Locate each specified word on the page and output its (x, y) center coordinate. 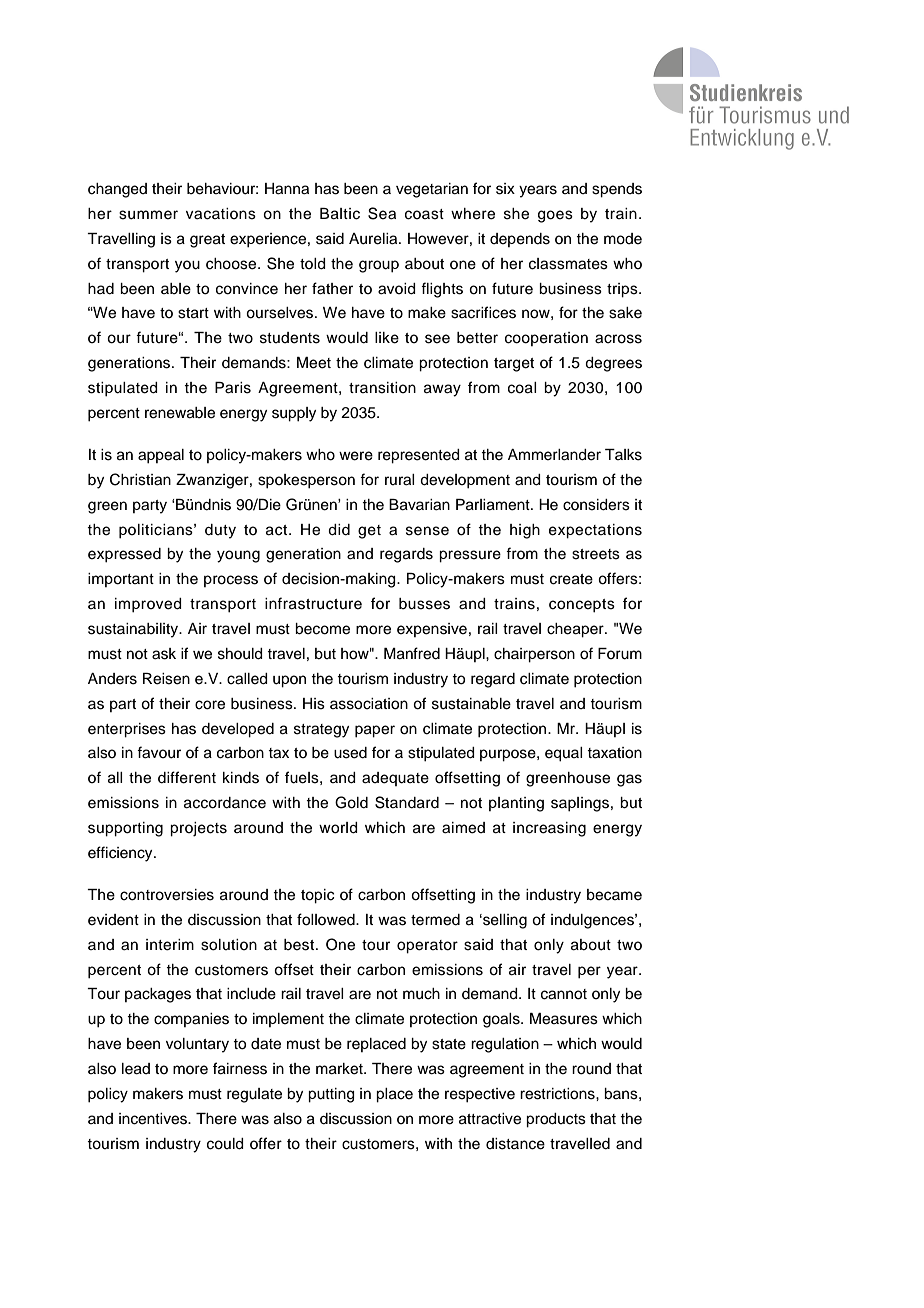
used (350, 753)
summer (148, 215)
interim (170, 945)
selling (504, 921)
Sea (382, 213)
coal (522, 388)
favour (159, 752)
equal (564, 754)
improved (148, 605)
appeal (161, 456)
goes (555, 216)
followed (327, 919)
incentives (154, 1119)
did (339, 530)
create (571, 579)
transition (382, 388)
